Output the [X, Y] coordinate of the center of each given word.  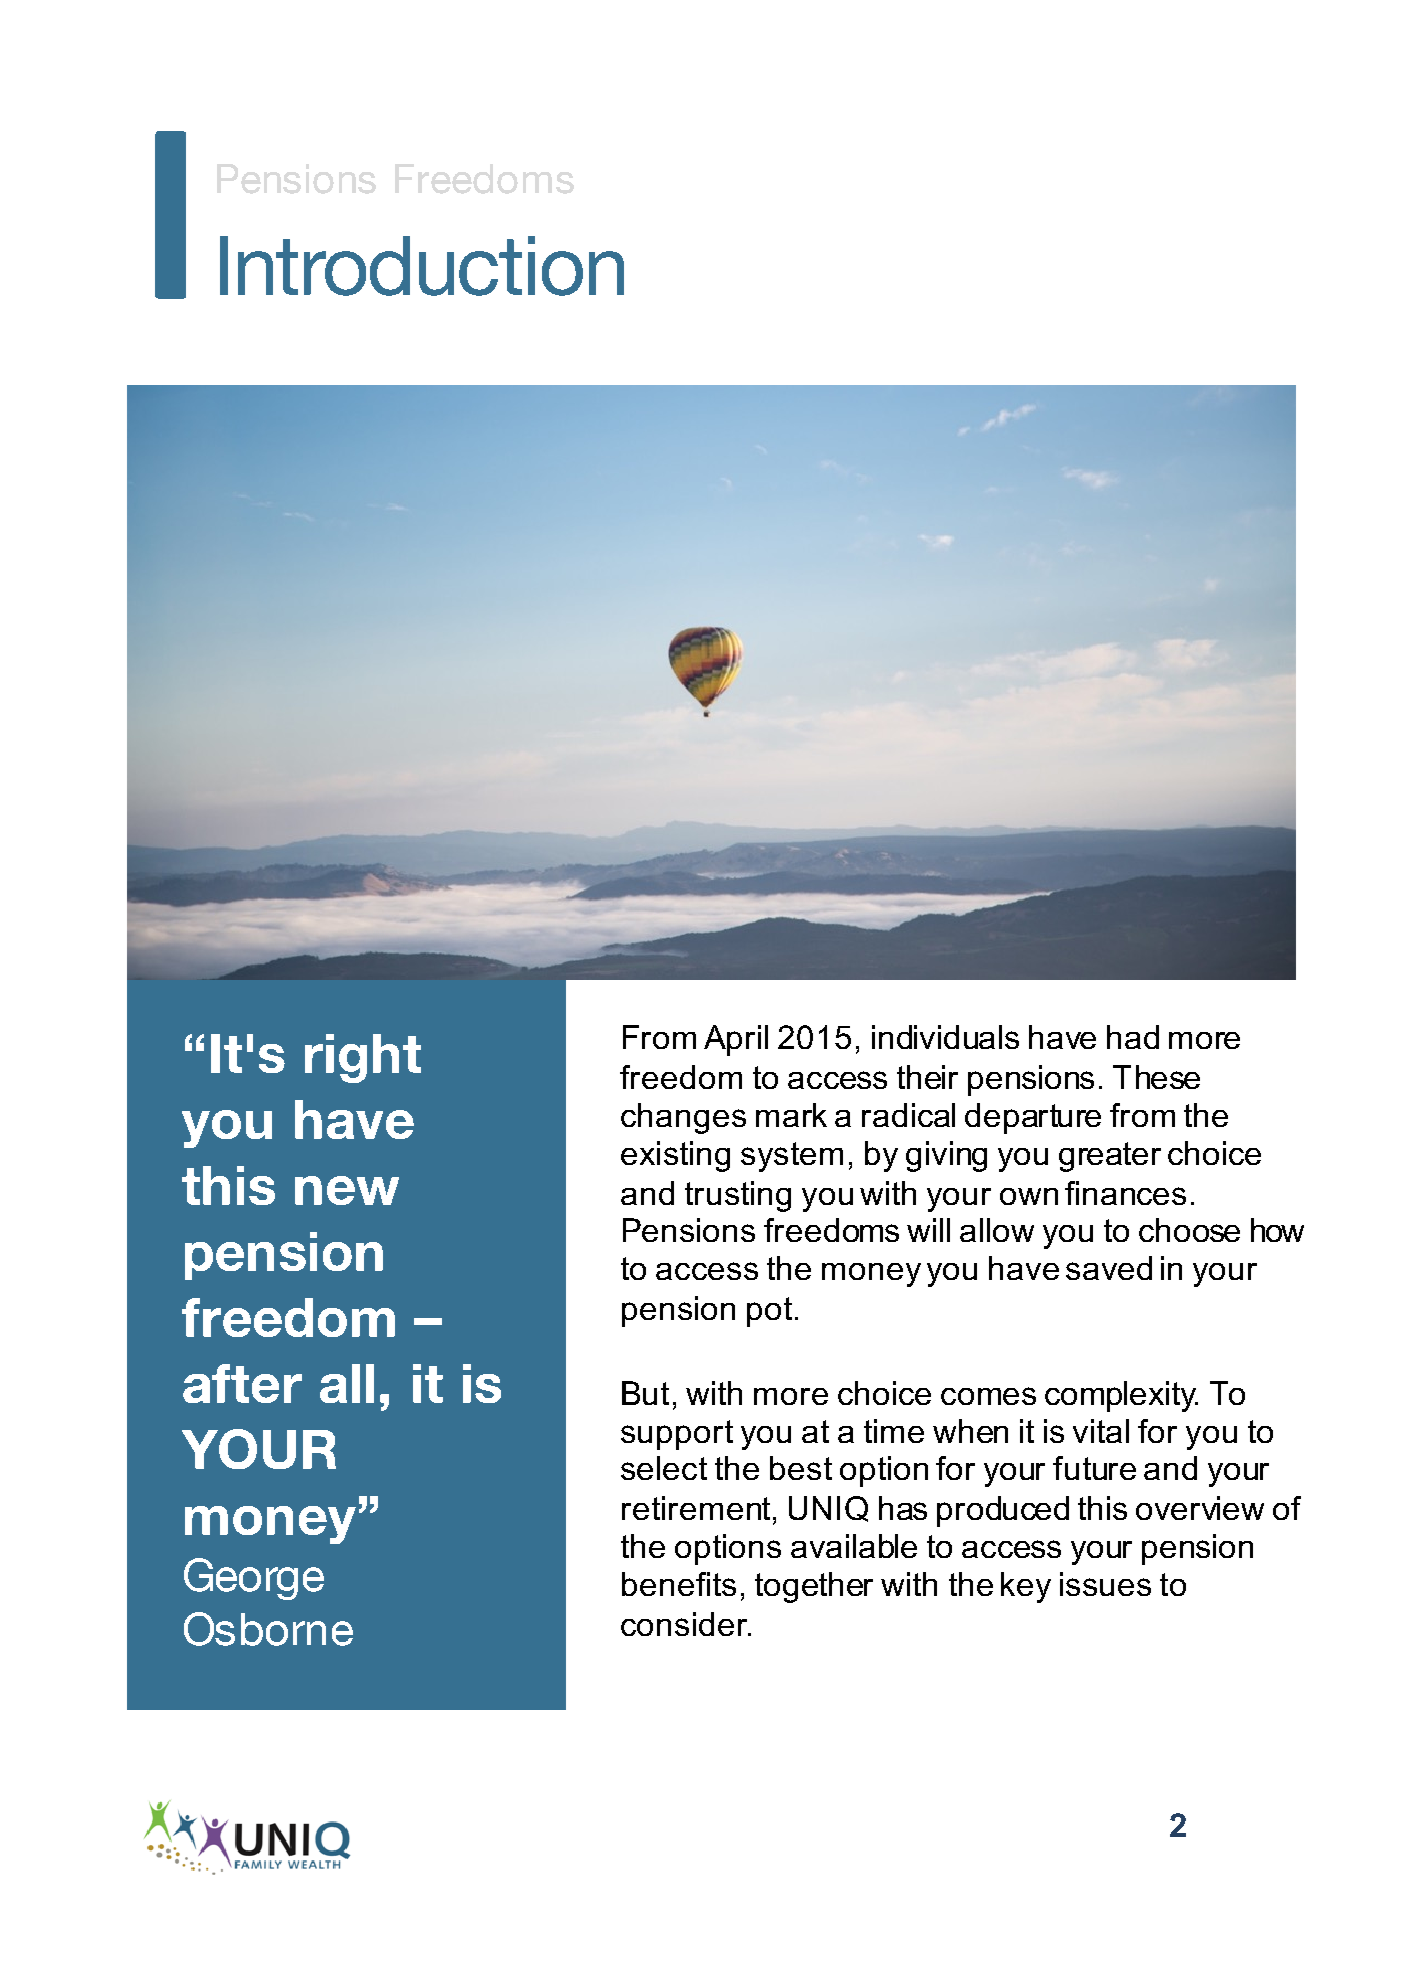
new [347, 1190]
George [254, 1579]
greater [1110, 1157]
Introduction [422, 266]
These [1156, 1077]
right [363, 1058]
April [736, 1040]
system [792, 1157]
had [1133, 1037]
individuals [945, 1037]
